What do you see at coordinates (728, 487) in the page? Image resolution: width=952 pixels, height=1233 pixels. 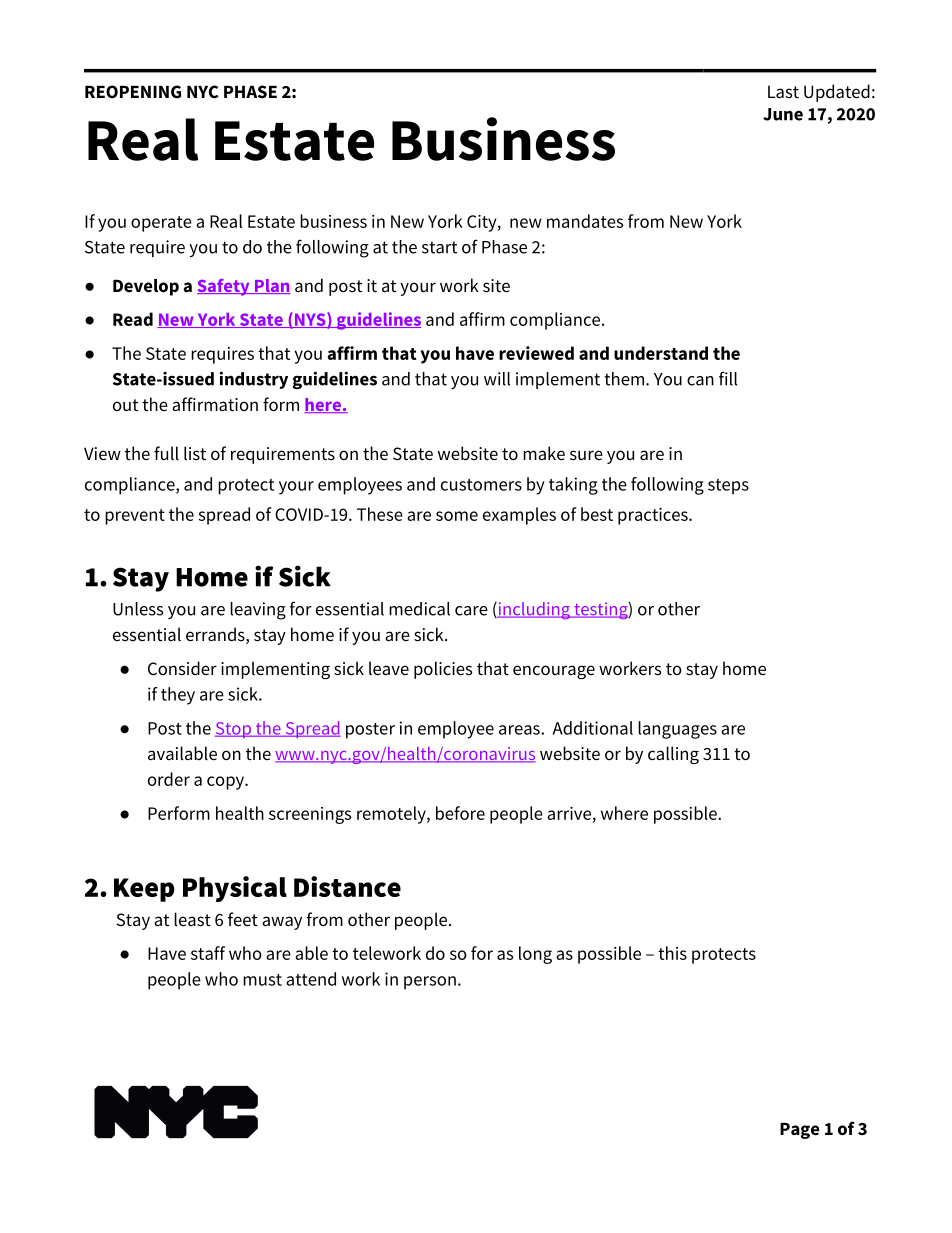 I see `steps` at bounding box center [728, 487].
